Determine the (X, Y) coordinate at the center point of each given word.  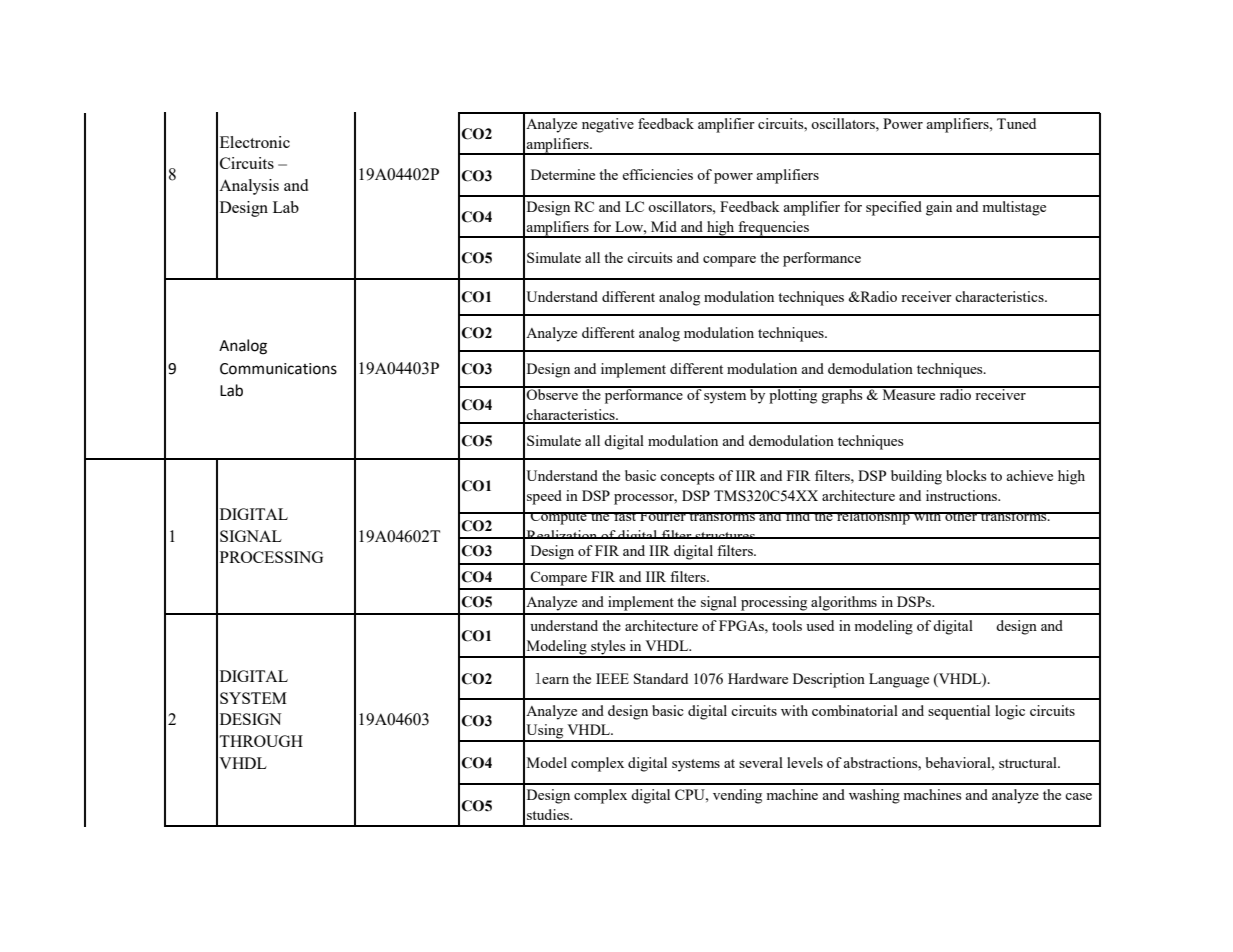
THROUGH (261, 741)
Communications (278, 369)
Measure (909, 393)
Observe (552, 393)
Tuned (1016, 123)
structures (725, 535)
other (961, 516)
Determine (563, 174)
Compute (559, 518)
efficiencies (657, 174)
